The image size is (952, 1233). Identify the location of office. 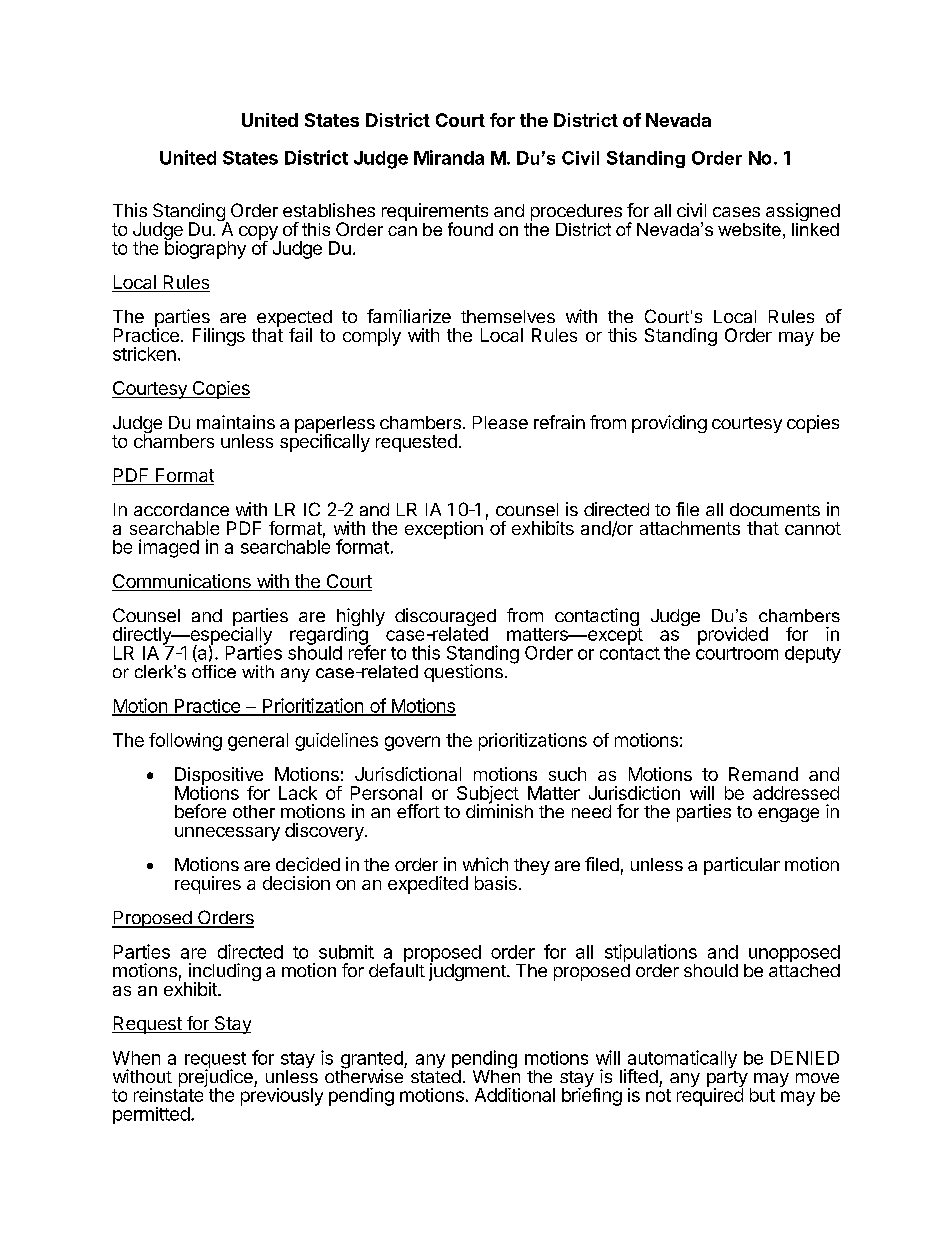
(214, 671).
